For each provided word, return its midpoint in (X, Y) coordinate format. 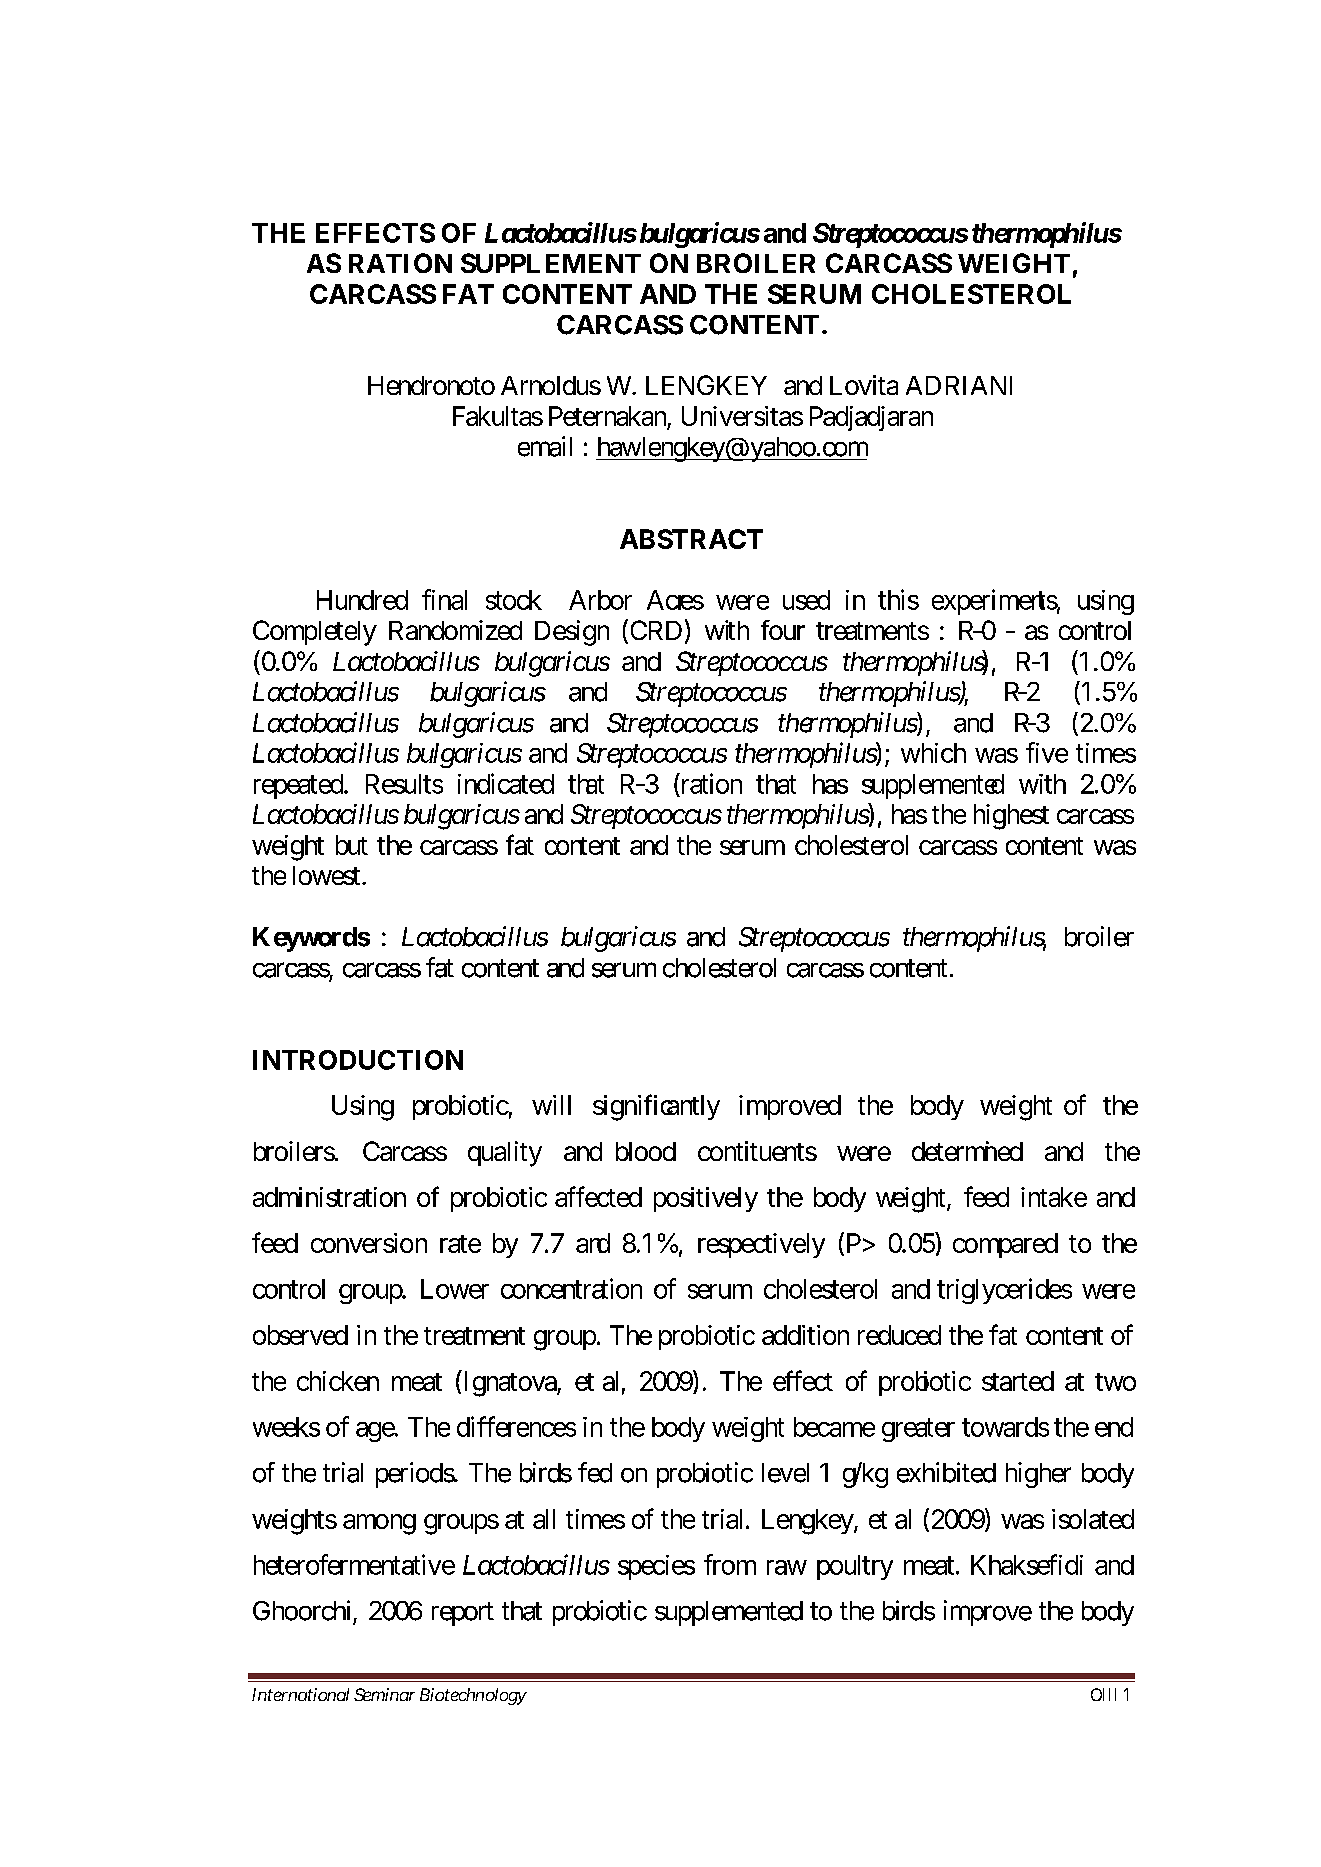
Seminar (384, 1694)
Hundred (362, 600)
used (806, 600)
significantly (656, 1107)
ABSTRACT (691, 539)
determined (967, 1151)
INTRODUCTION (358, 1060)
